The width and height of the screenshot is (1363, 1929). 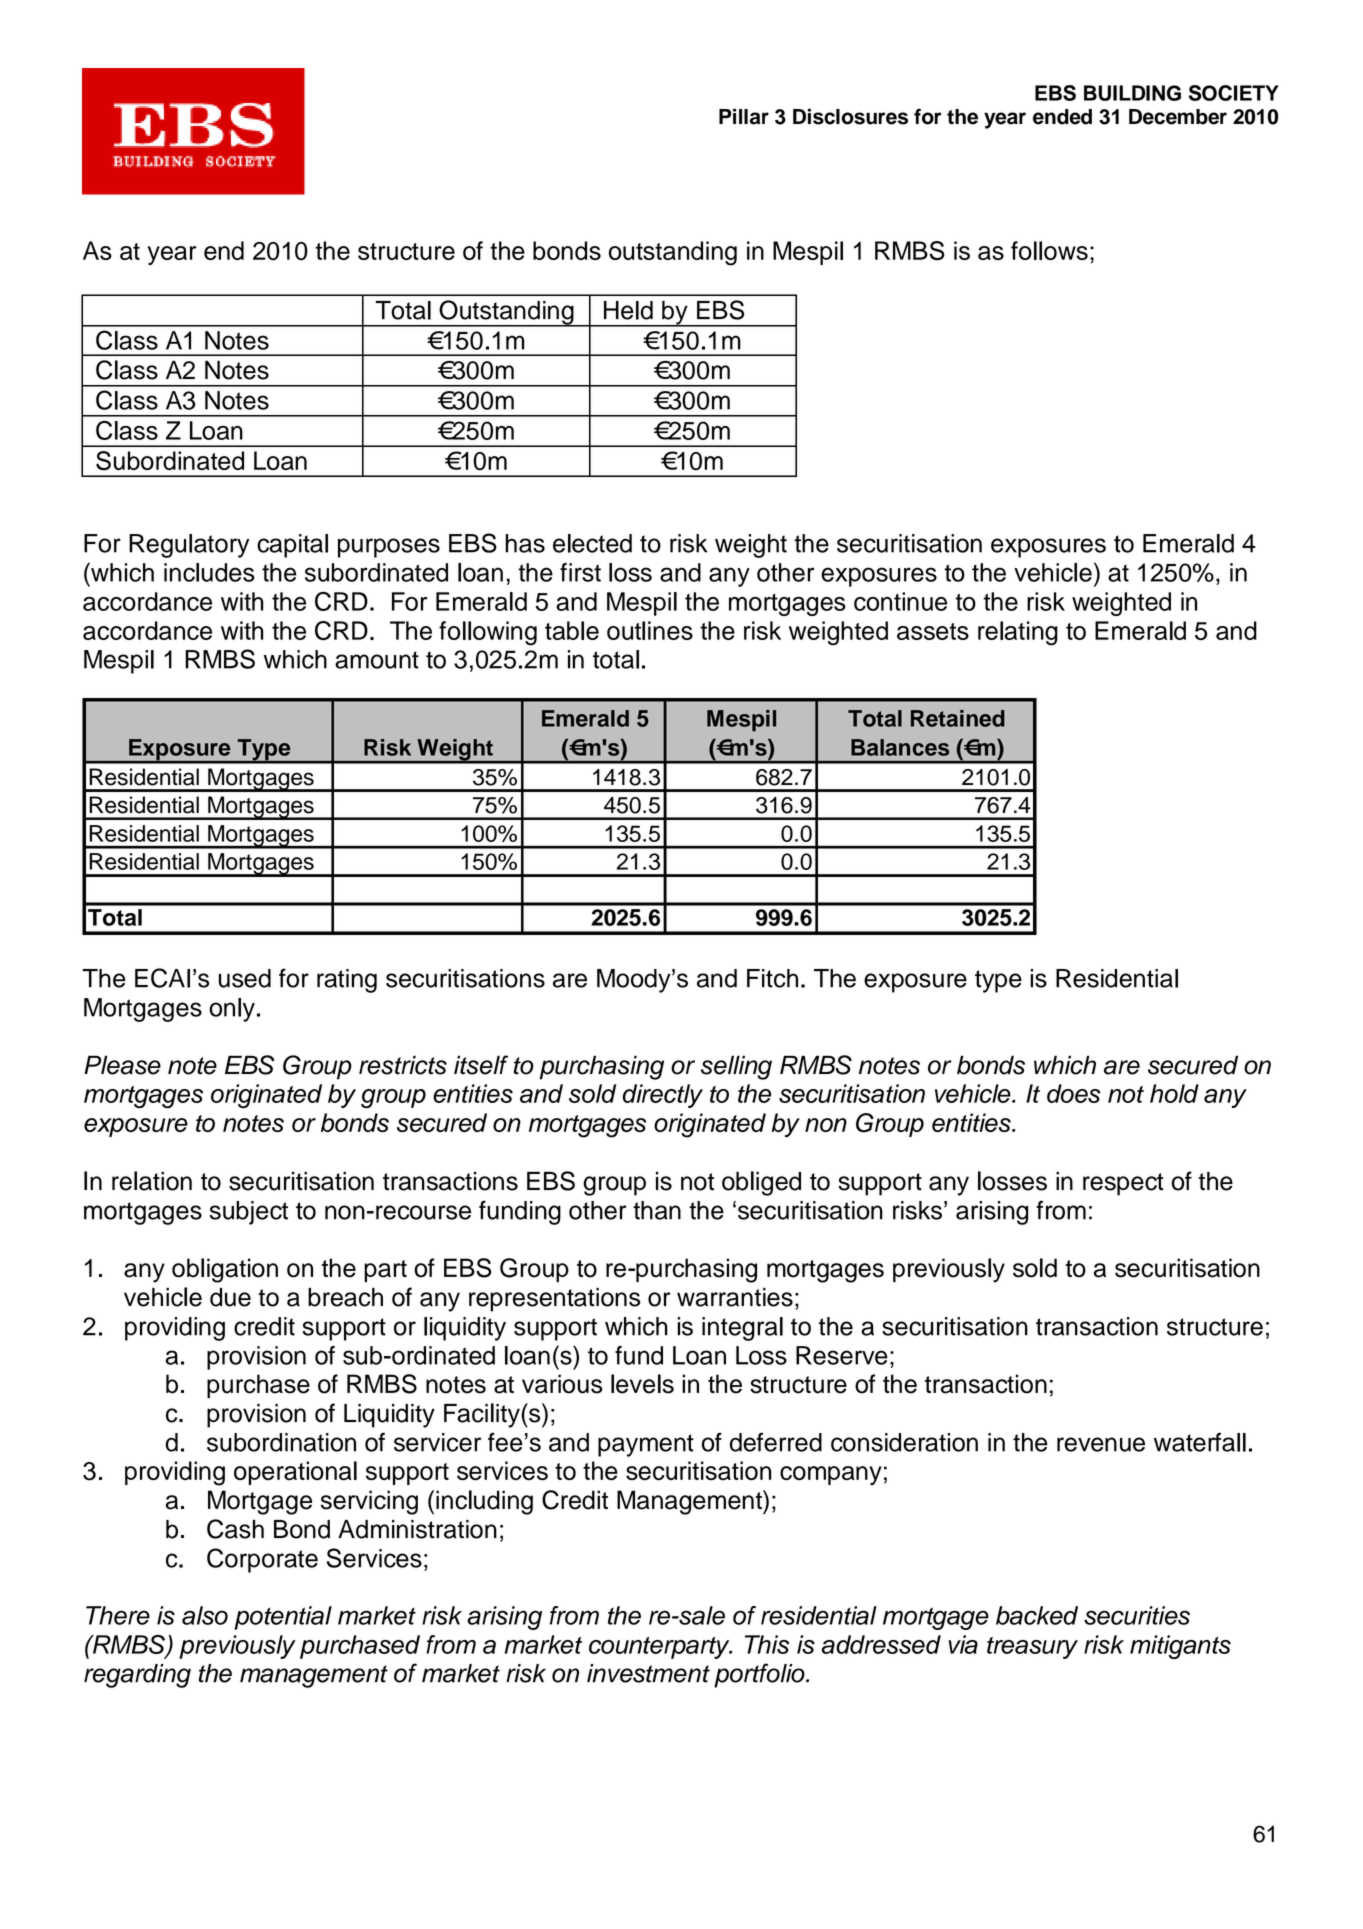 I want to click on securities, so click(x=1137, y=1615).
